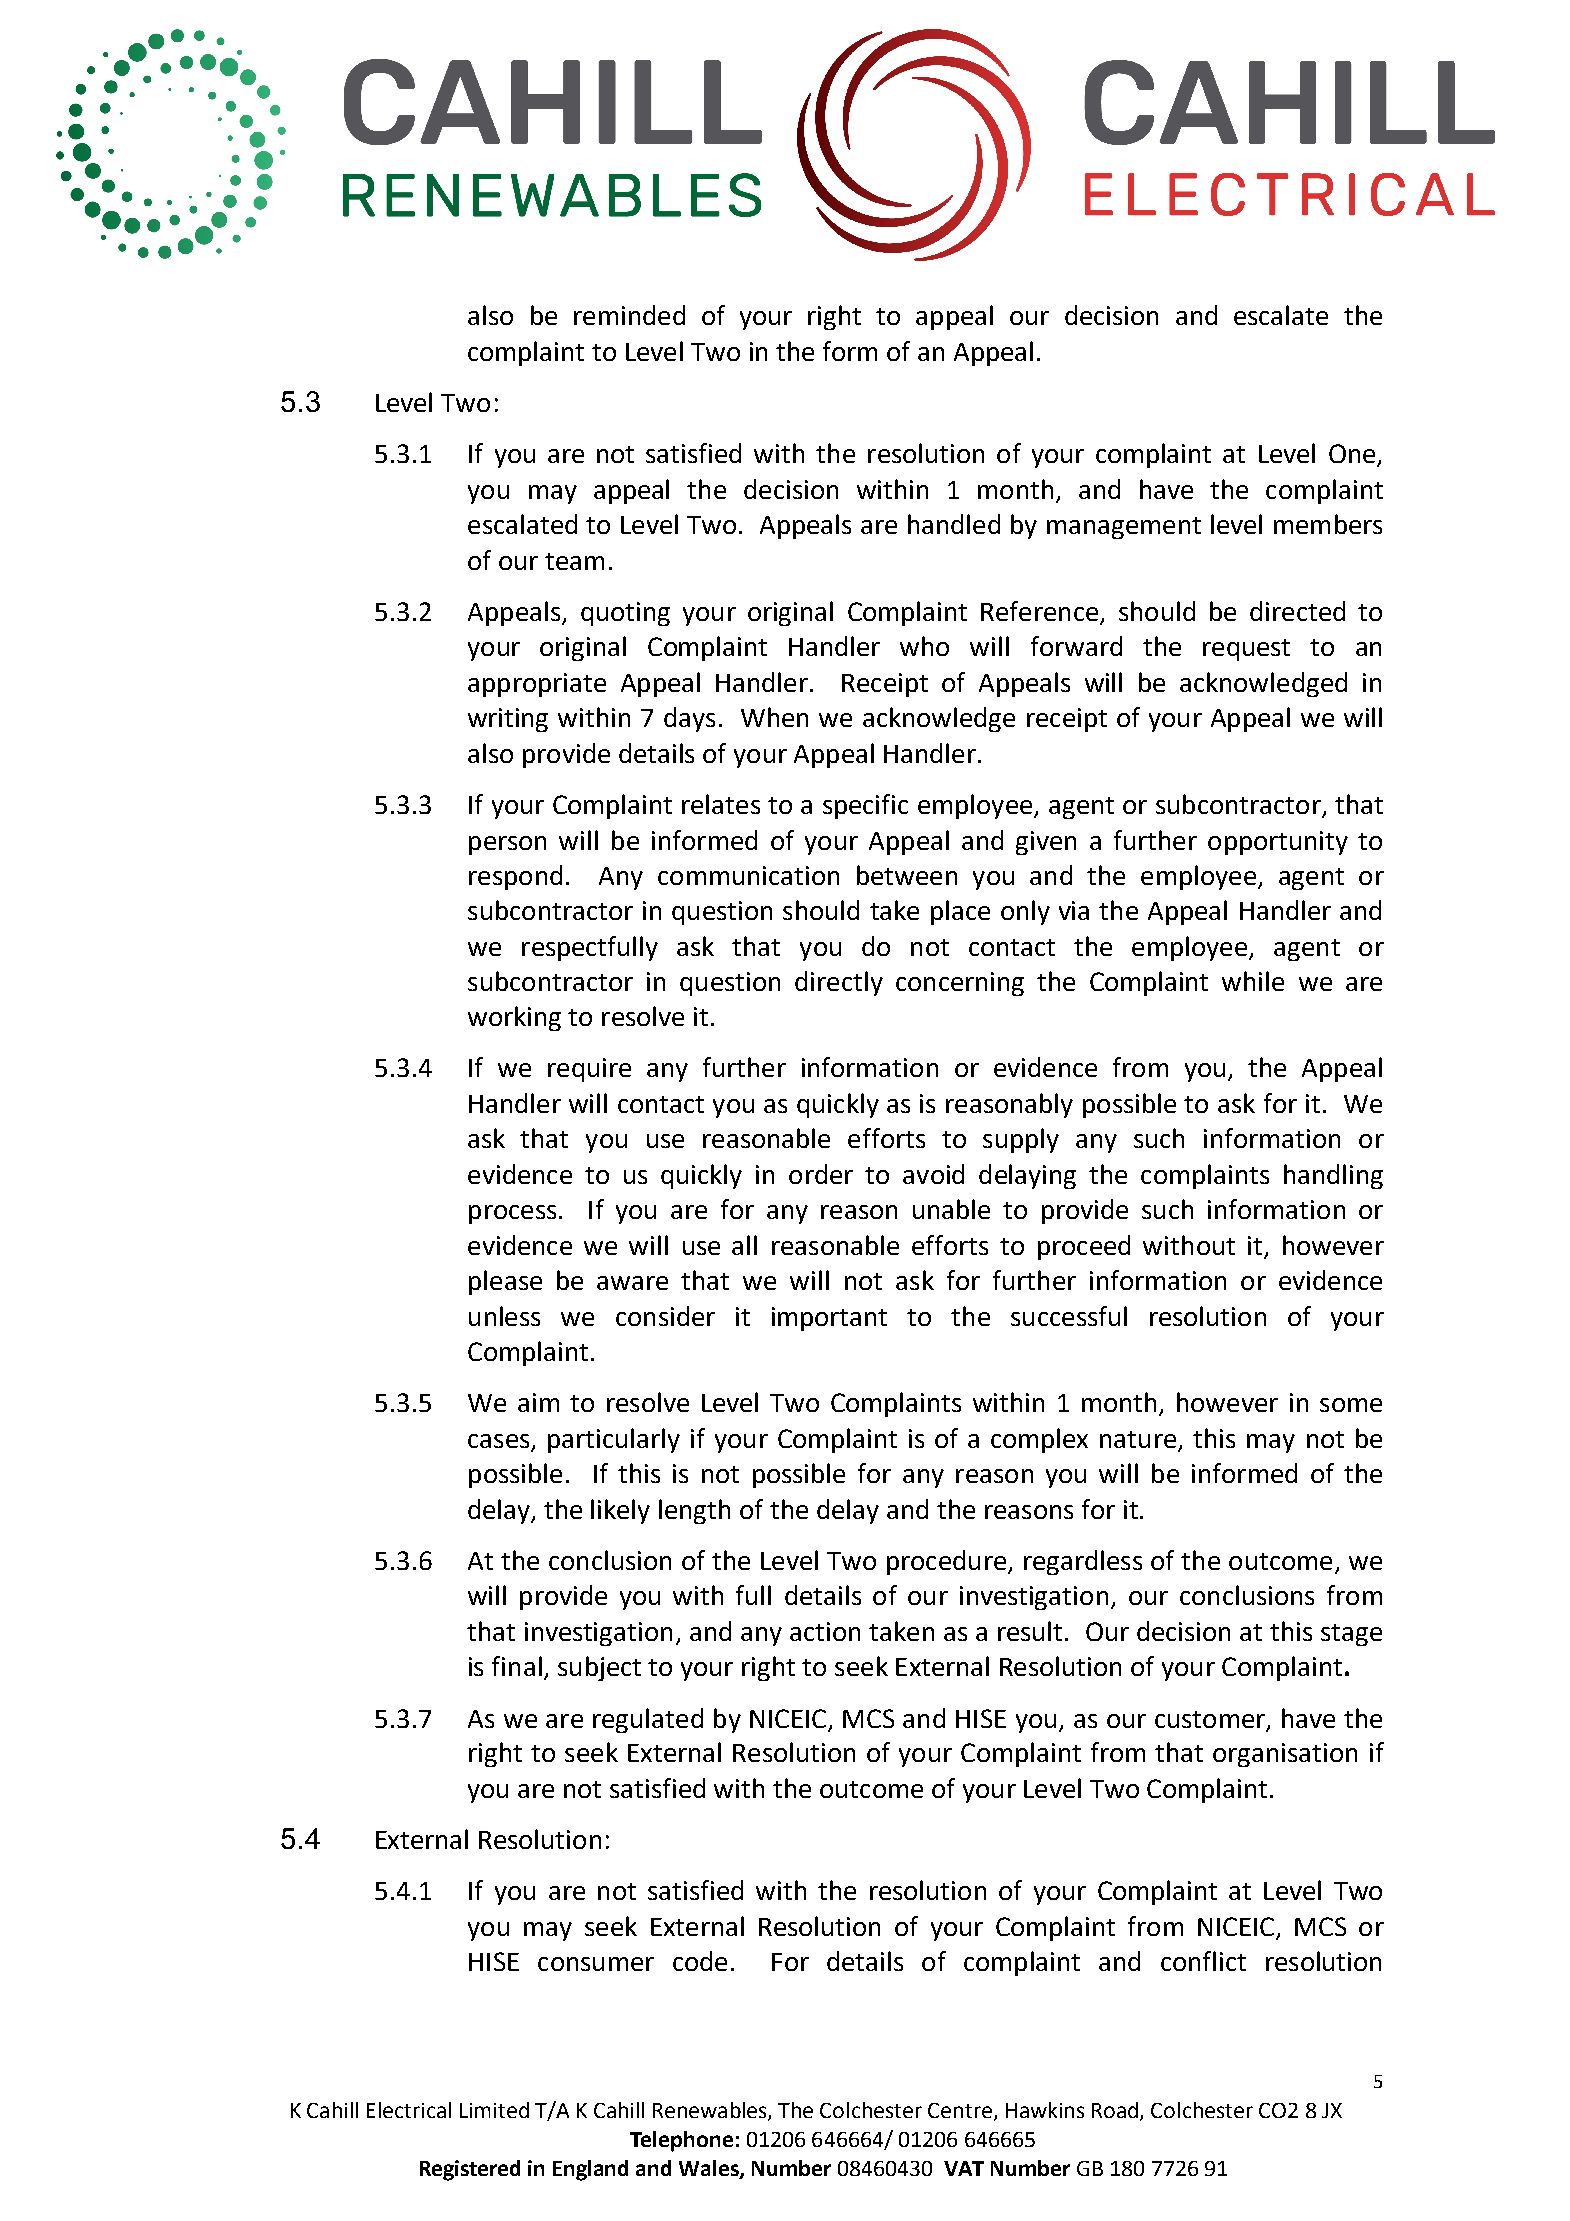 The width and height of the image is (1570, 2221). Describe the element at coordinates (1328, 524) in the image. I see `members` at that location.
